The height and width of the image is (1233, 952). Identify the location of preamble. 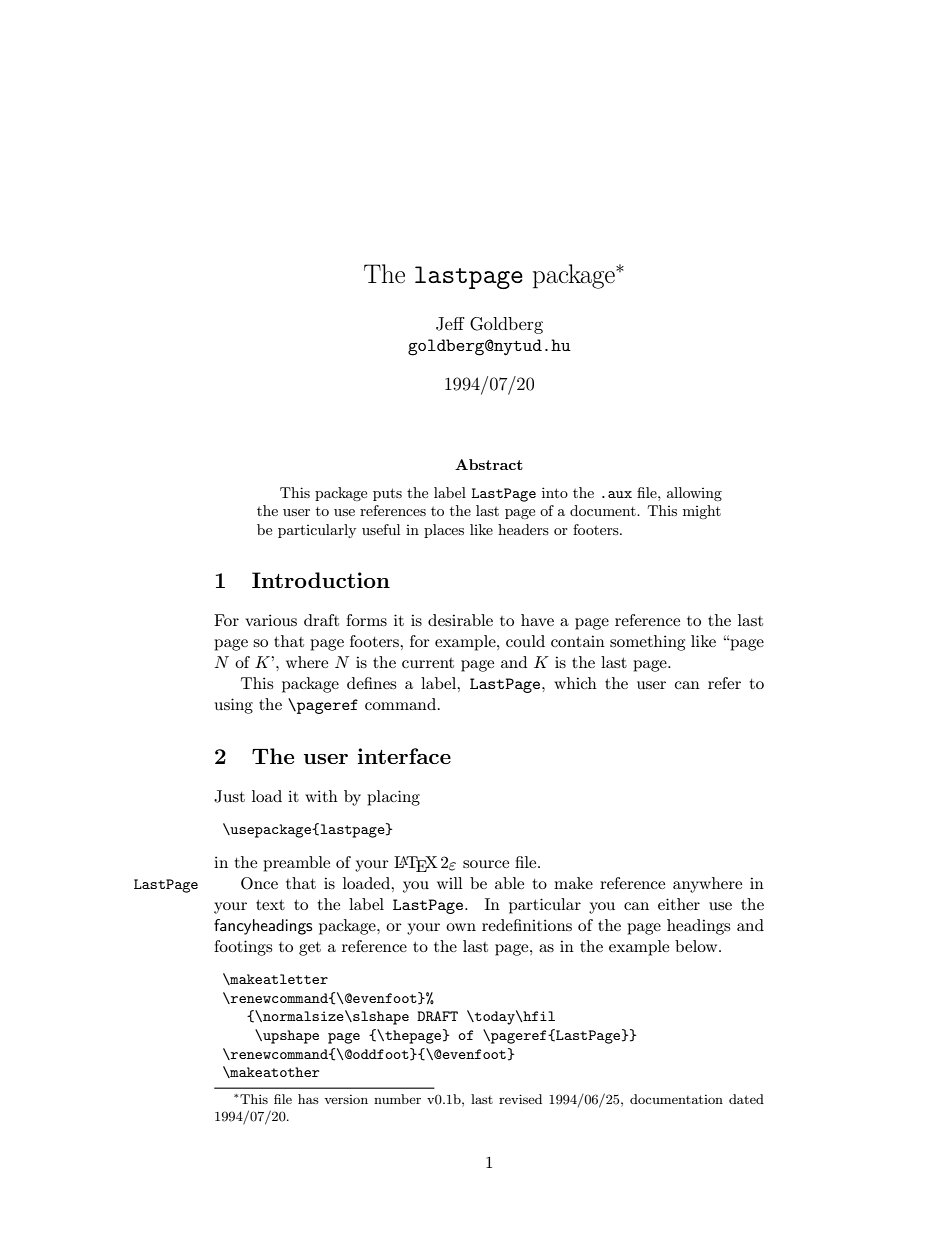
(296, 864).
